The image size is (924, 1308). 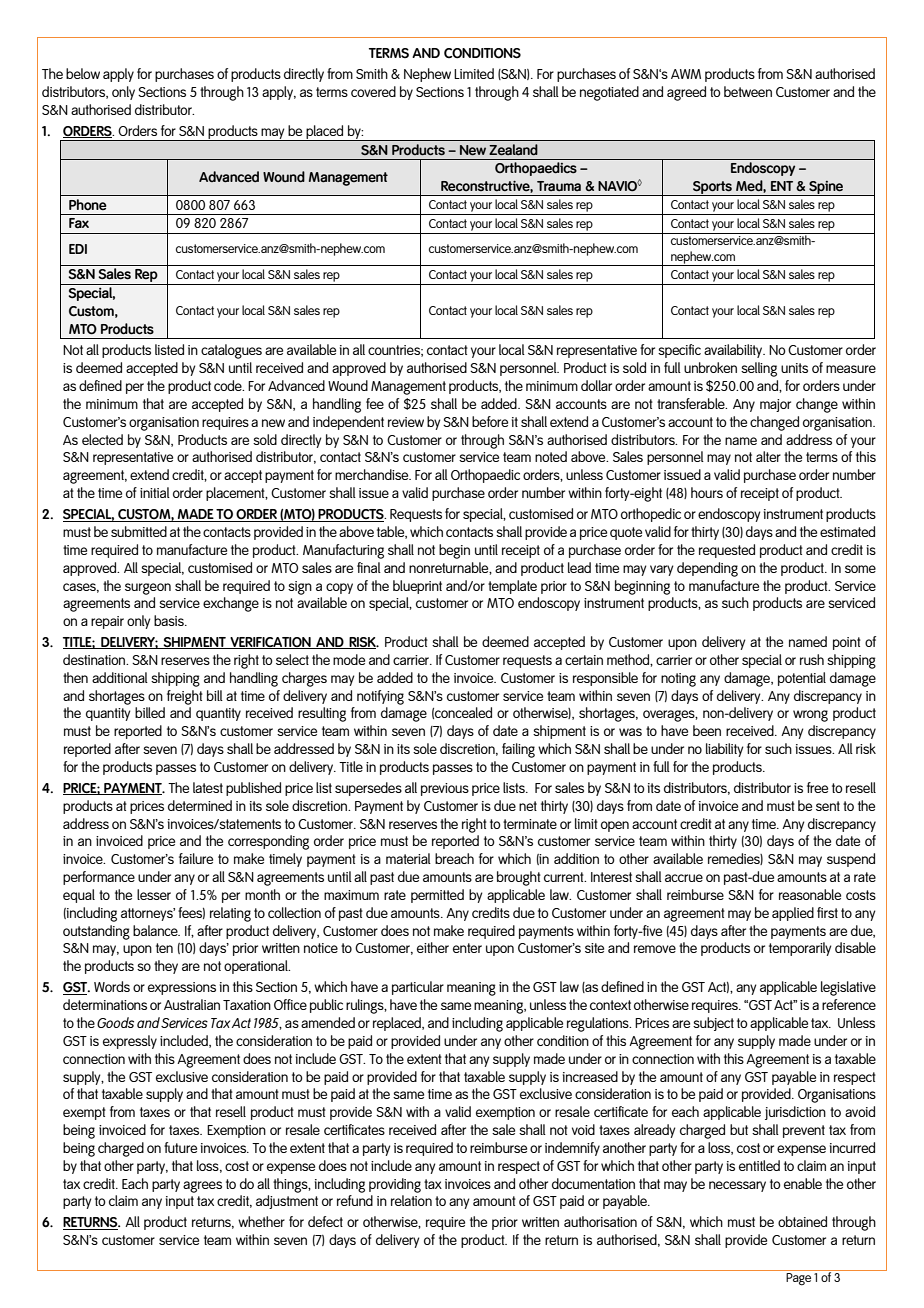 What do you see at coordinates (802, 679) in the screenshot?
I see `potential` at bounding box center [802, 679].
